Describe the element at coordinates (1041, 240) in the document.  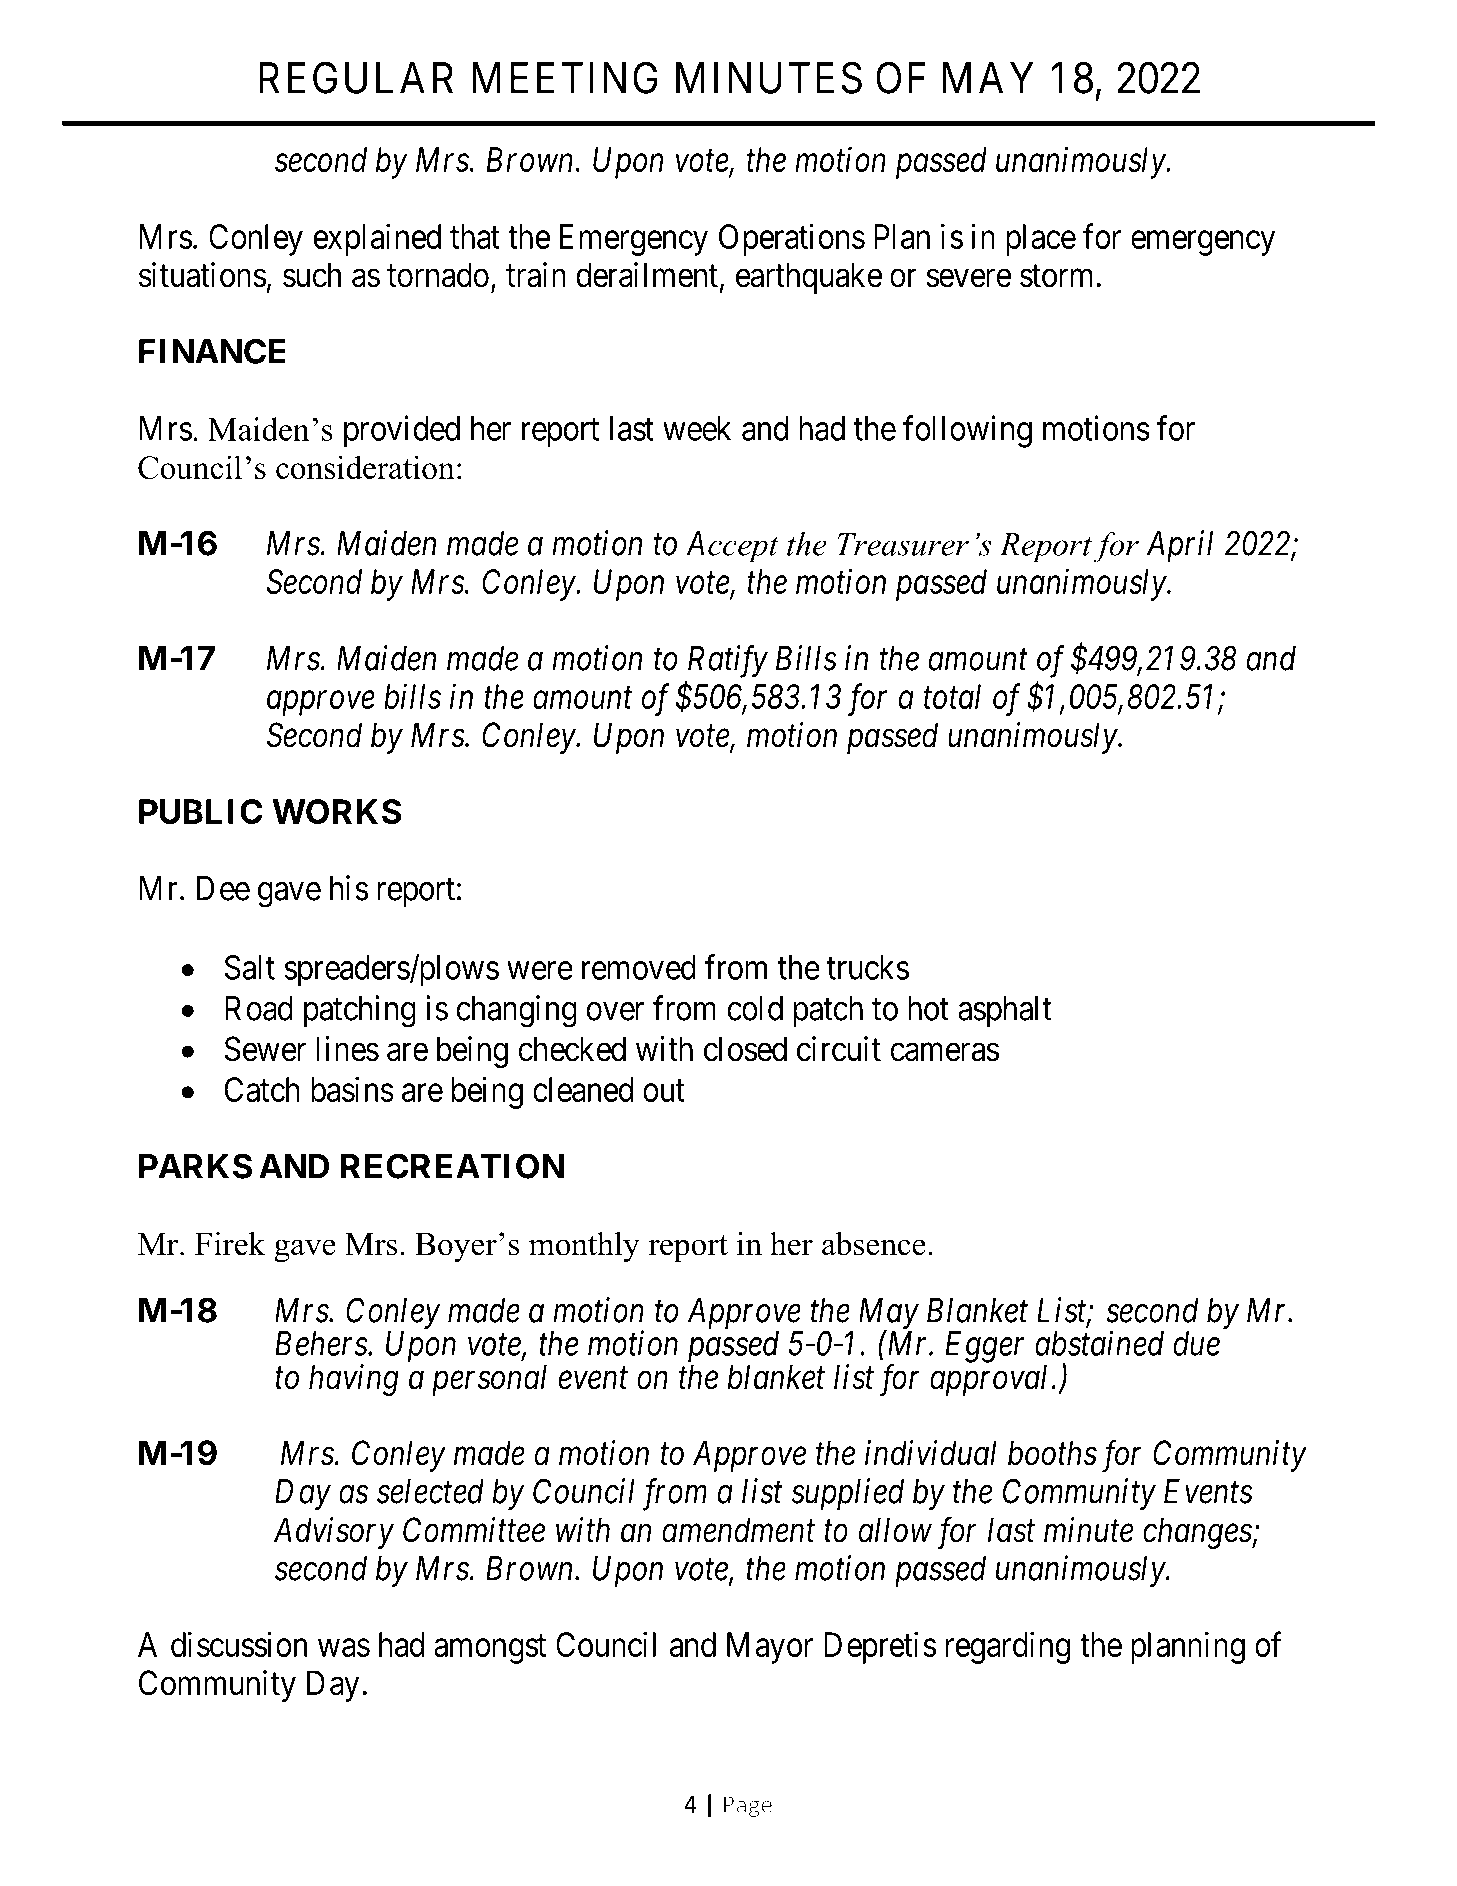
I see `place` at that location.
